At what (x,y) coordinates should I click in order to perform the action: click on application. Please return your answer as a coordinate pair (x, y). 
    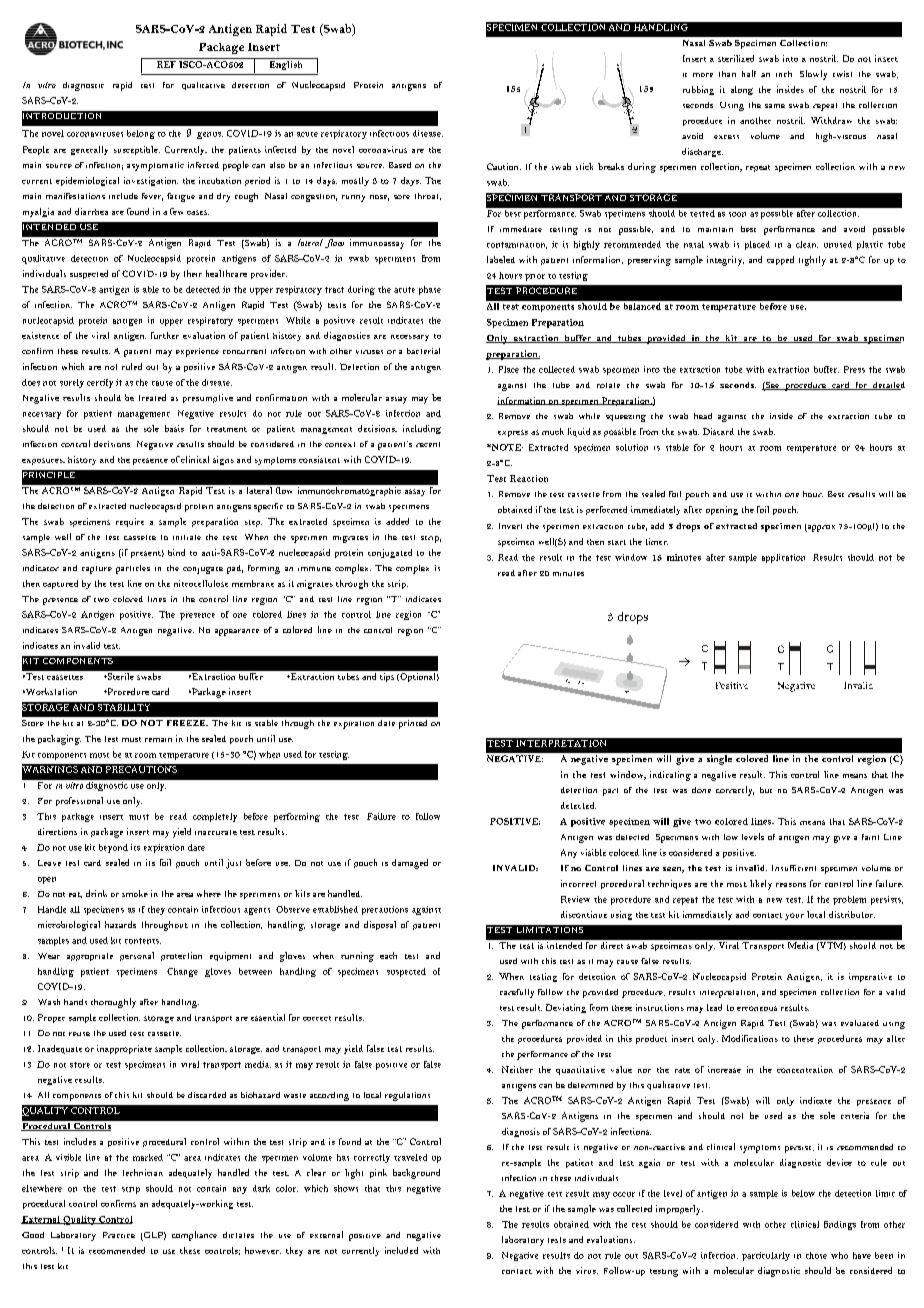
    Looking at the image, I should click on (783, 558).
